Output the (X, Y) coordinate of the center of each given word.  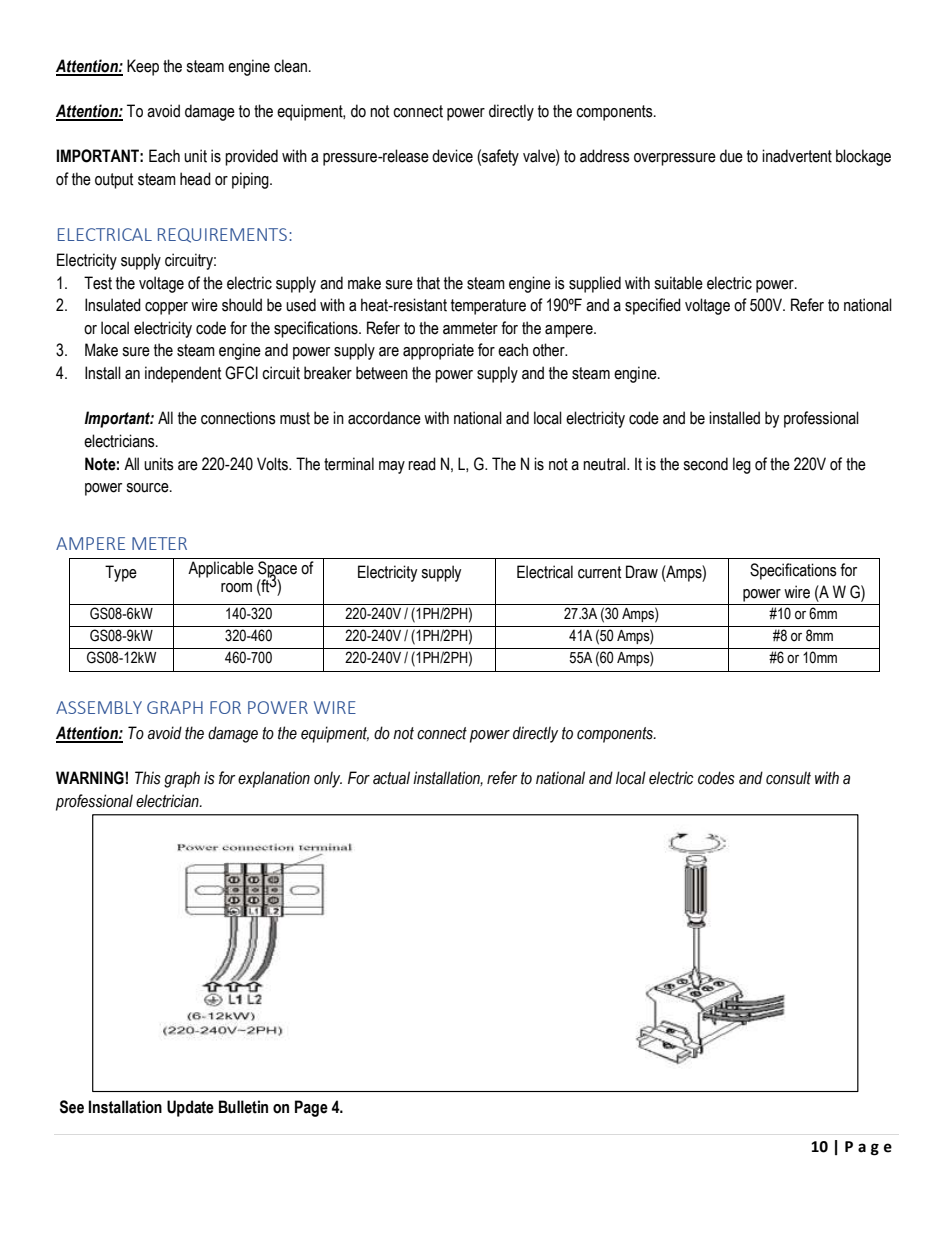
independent (183, 374)
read (422, 464)
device (452, 156)
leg (742, 465)
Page (311, 1108)
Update (190, 1108)
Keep (143, 67)
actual (391, 778)
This (148, 778)
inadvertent (797, 156)
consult (788, 778)
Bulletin (243, 1107)
